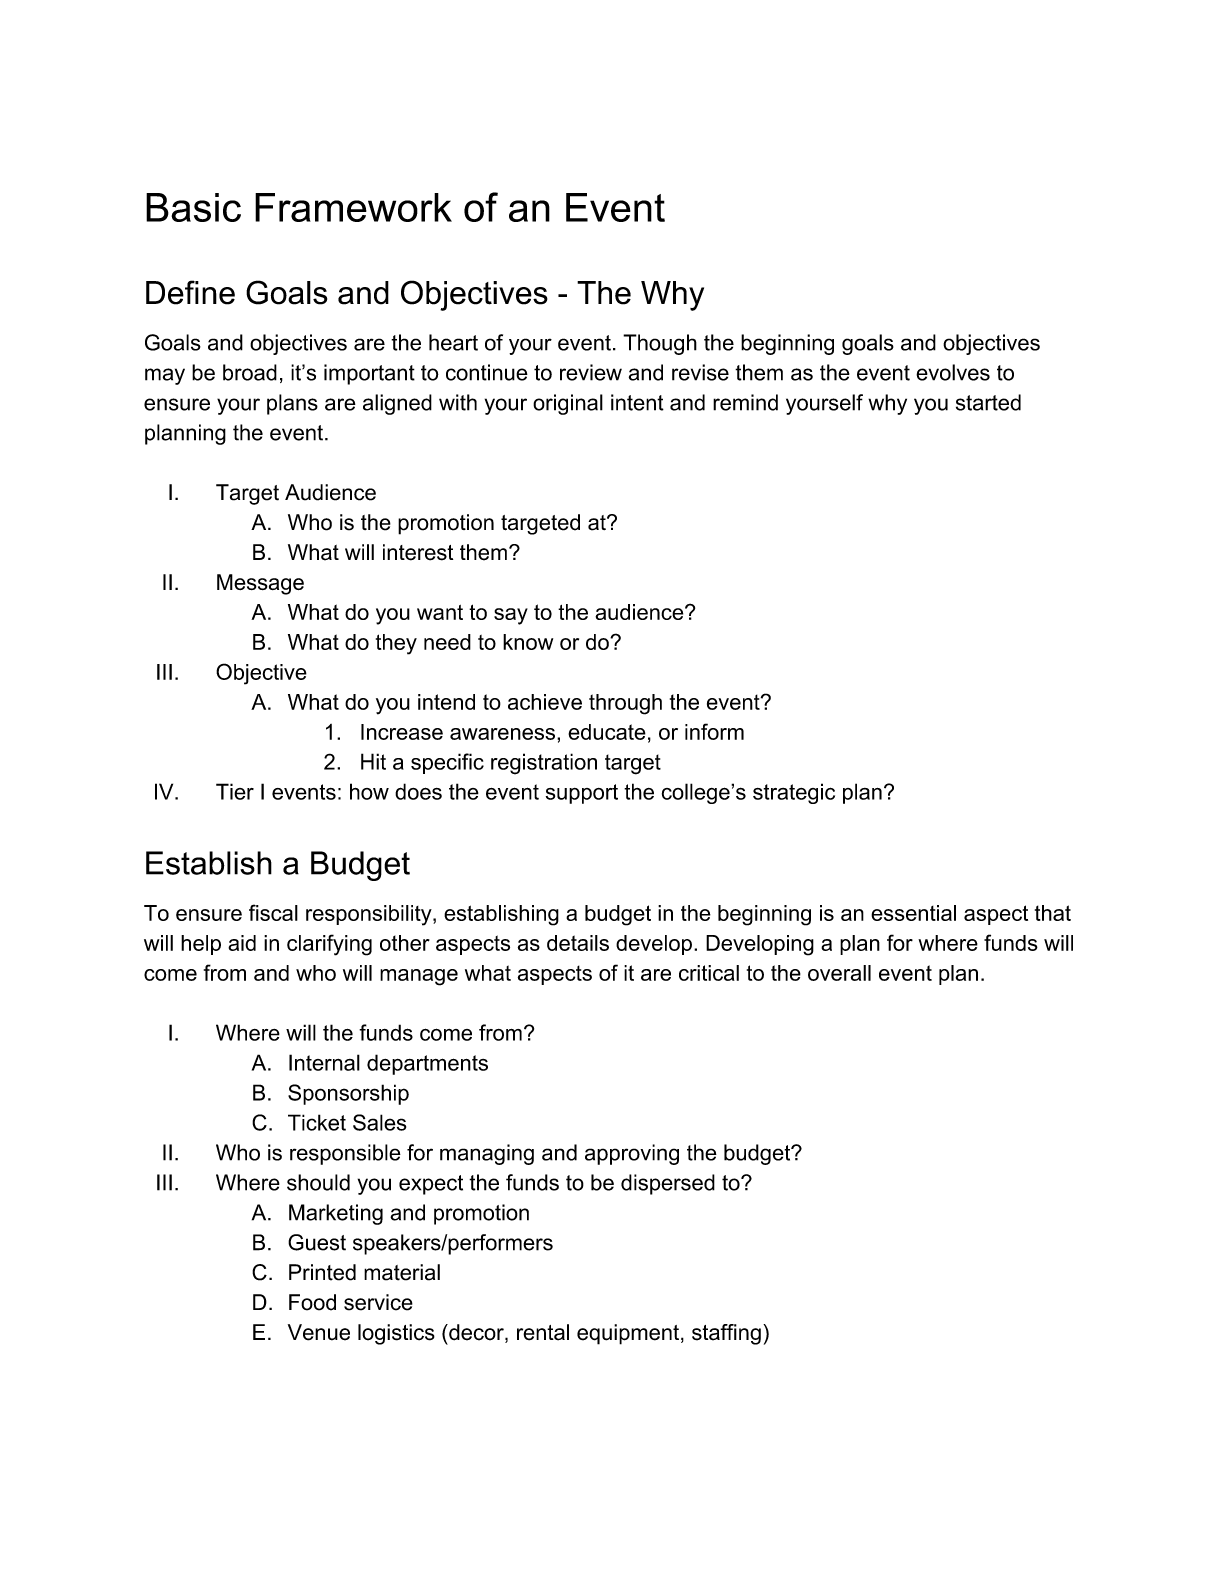 The width and height of the document is (1222, 1581). I want to click on evolves, so click(953, 372).
